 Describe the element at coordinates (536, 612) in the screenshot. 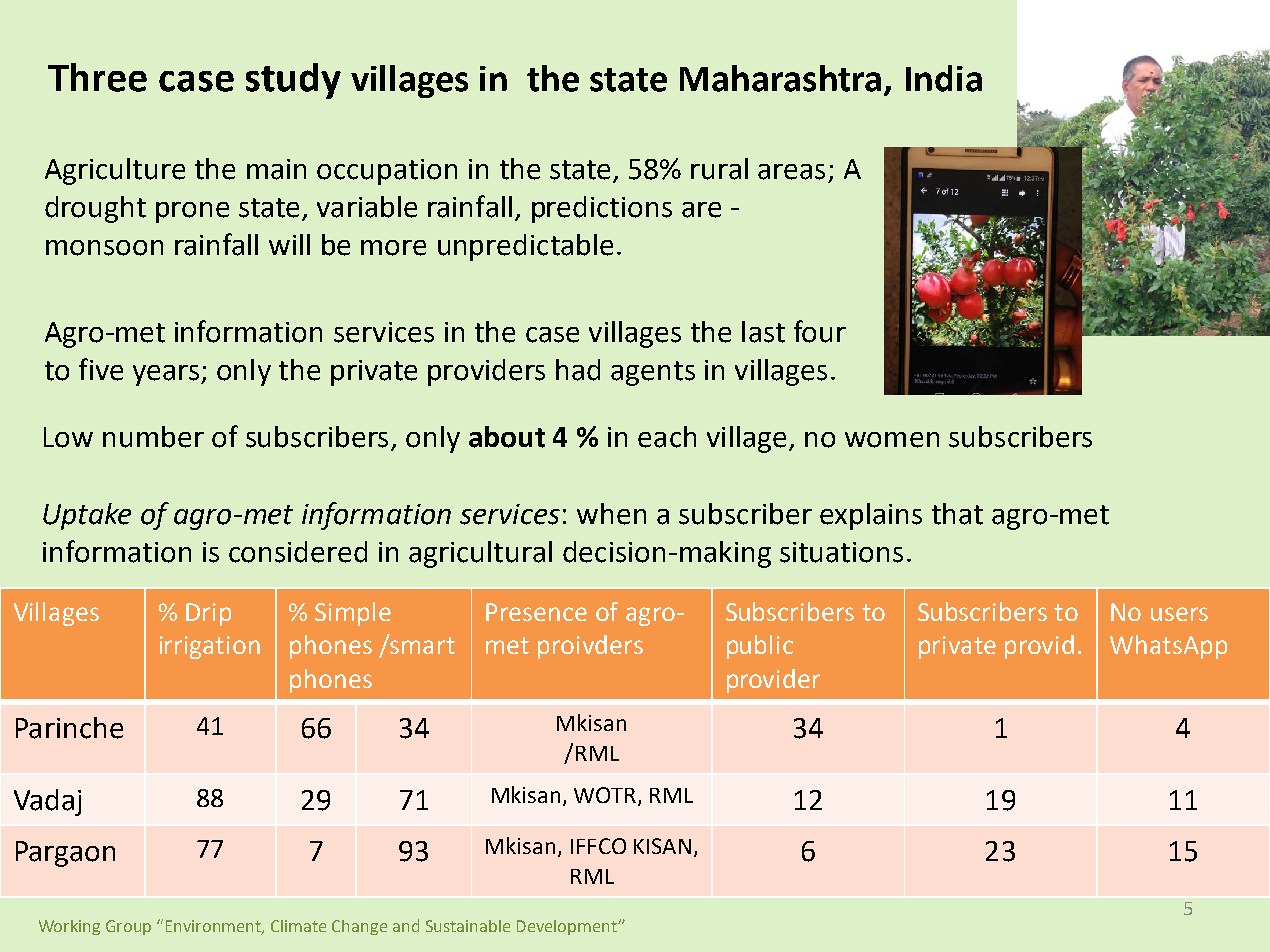

I see `Presence` at that location.
